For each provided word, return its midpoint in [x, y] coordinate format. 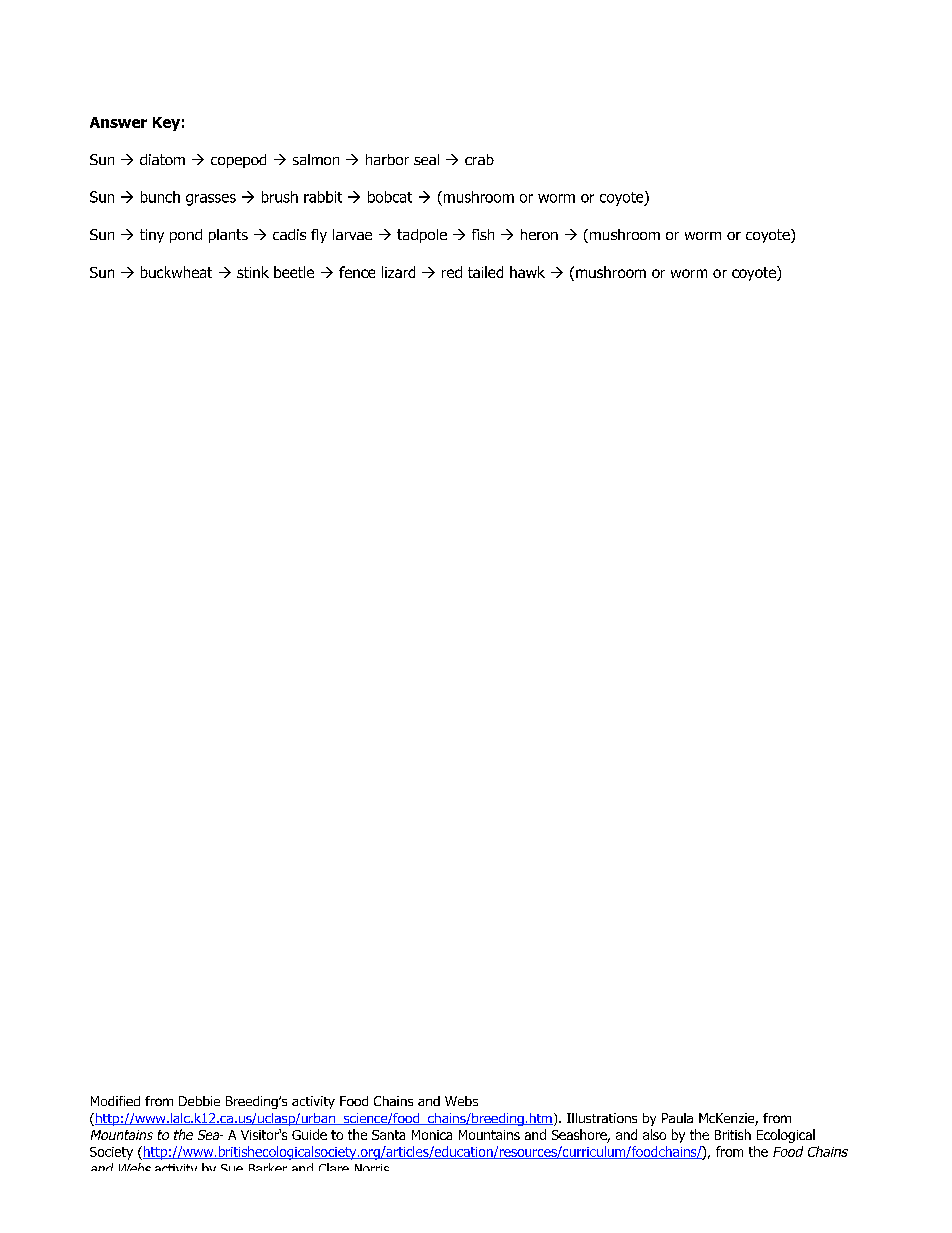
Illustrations [602, 1118]
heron [539, 234]
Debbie [199, 1101]
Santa [388, 1135]
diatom [162, 159]
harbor [387, 159]
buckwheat [176, 272]
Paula [677, 1118]
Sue [232, 1167]
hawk [527, 272]
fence [357, 272]
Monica [432, 1135]
